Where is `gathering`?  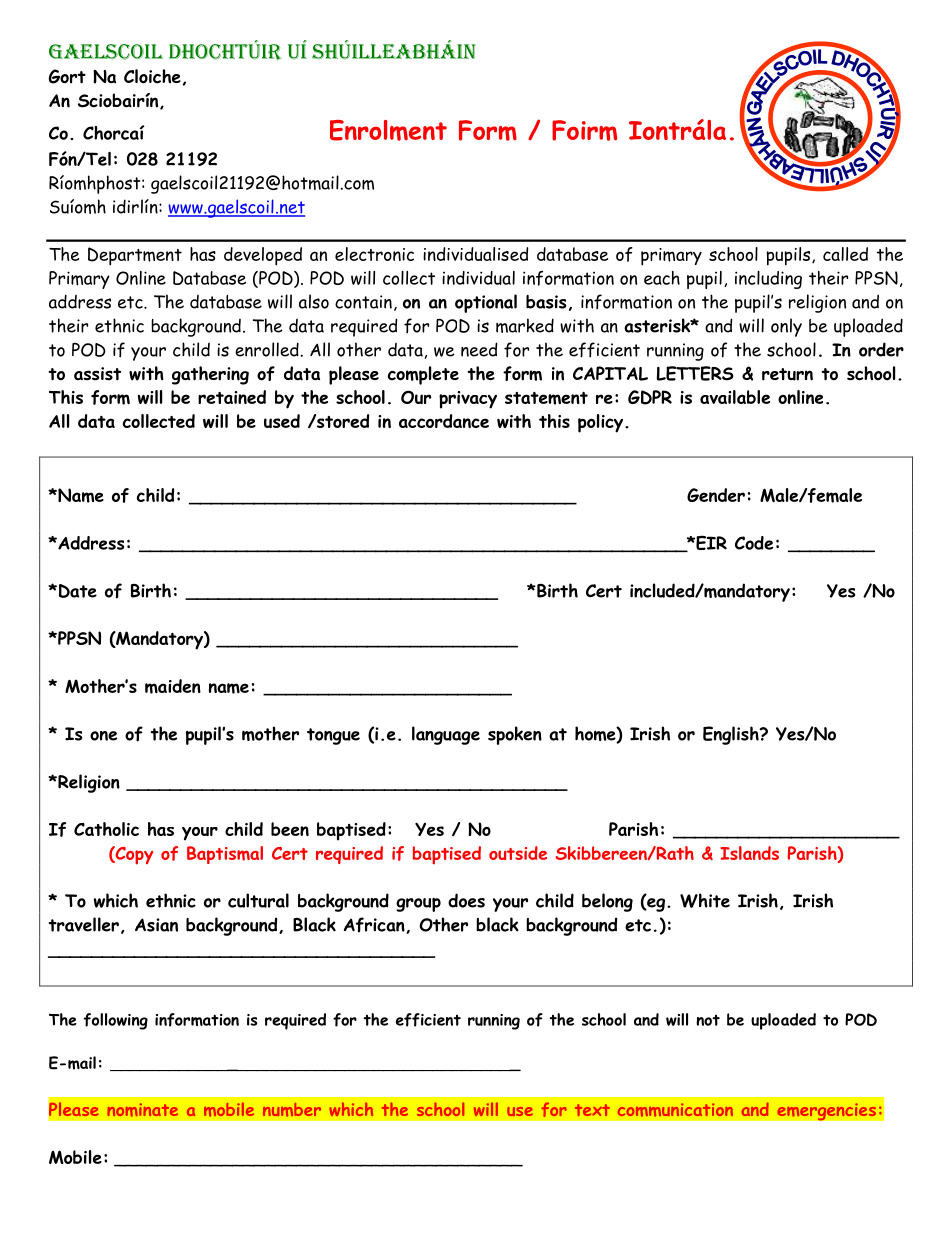 gathering is located at coordinates (210, 375).
